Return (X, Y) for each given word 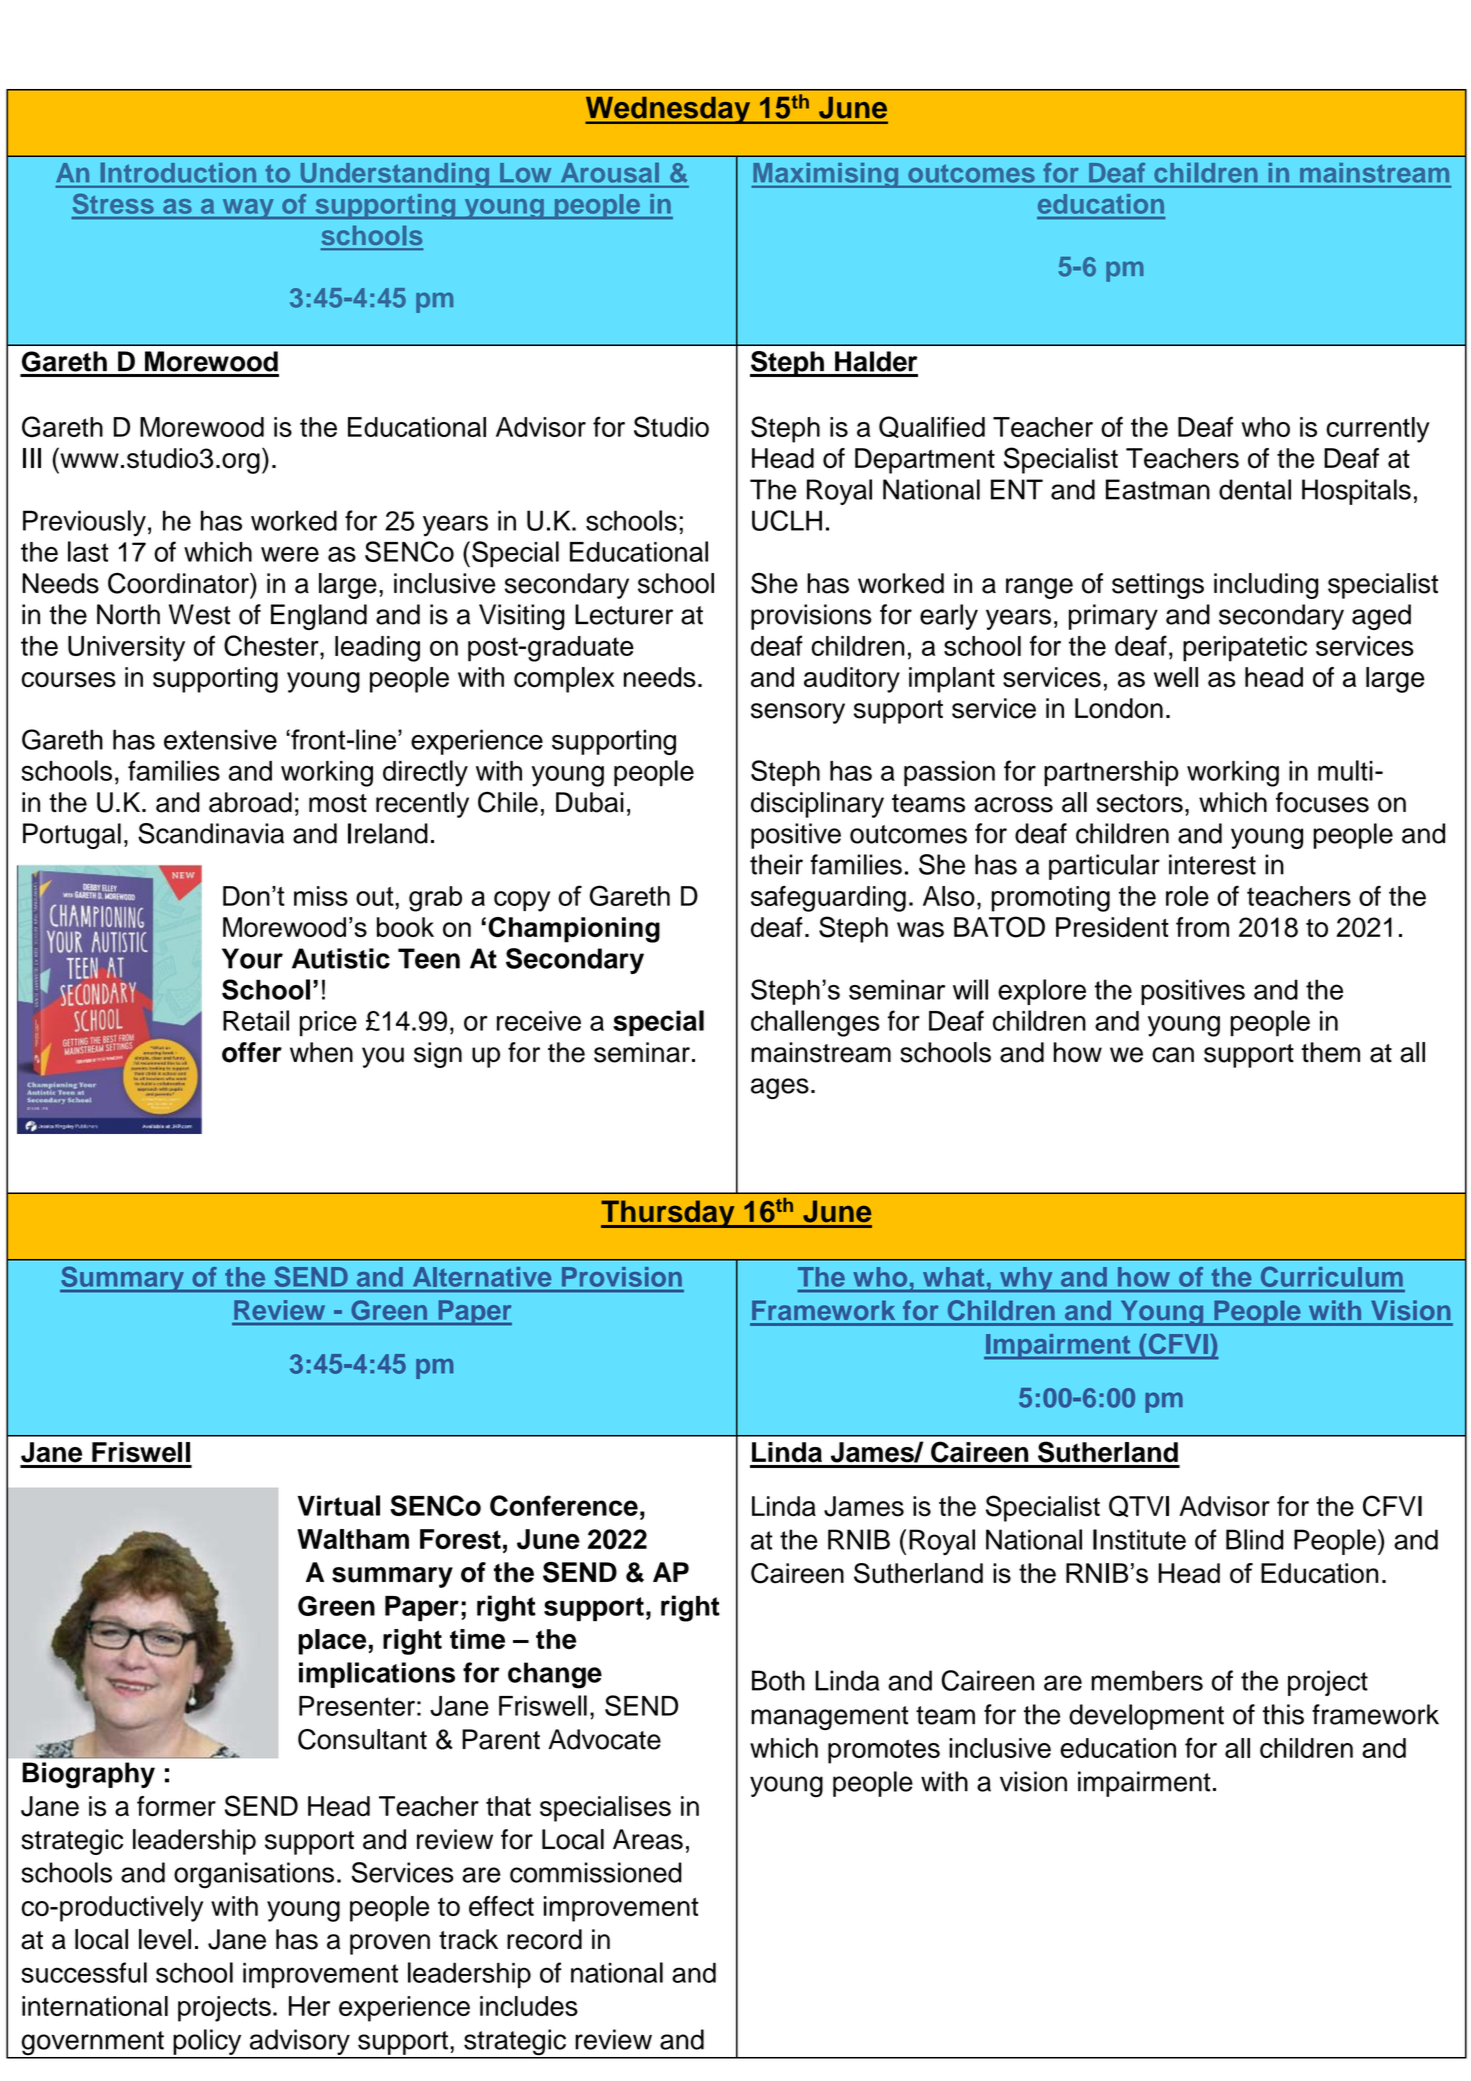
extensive (220, 739)
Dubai (590, 802)
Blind (1255, 1539)
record (544, 1939)
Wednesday (669, 110)
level (165, 1939)
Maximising (826, 175)
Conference (564, 1505)
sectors (1140, 803)
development (1146, 1717)
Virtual (339, 1505)
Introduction (178, 172)
